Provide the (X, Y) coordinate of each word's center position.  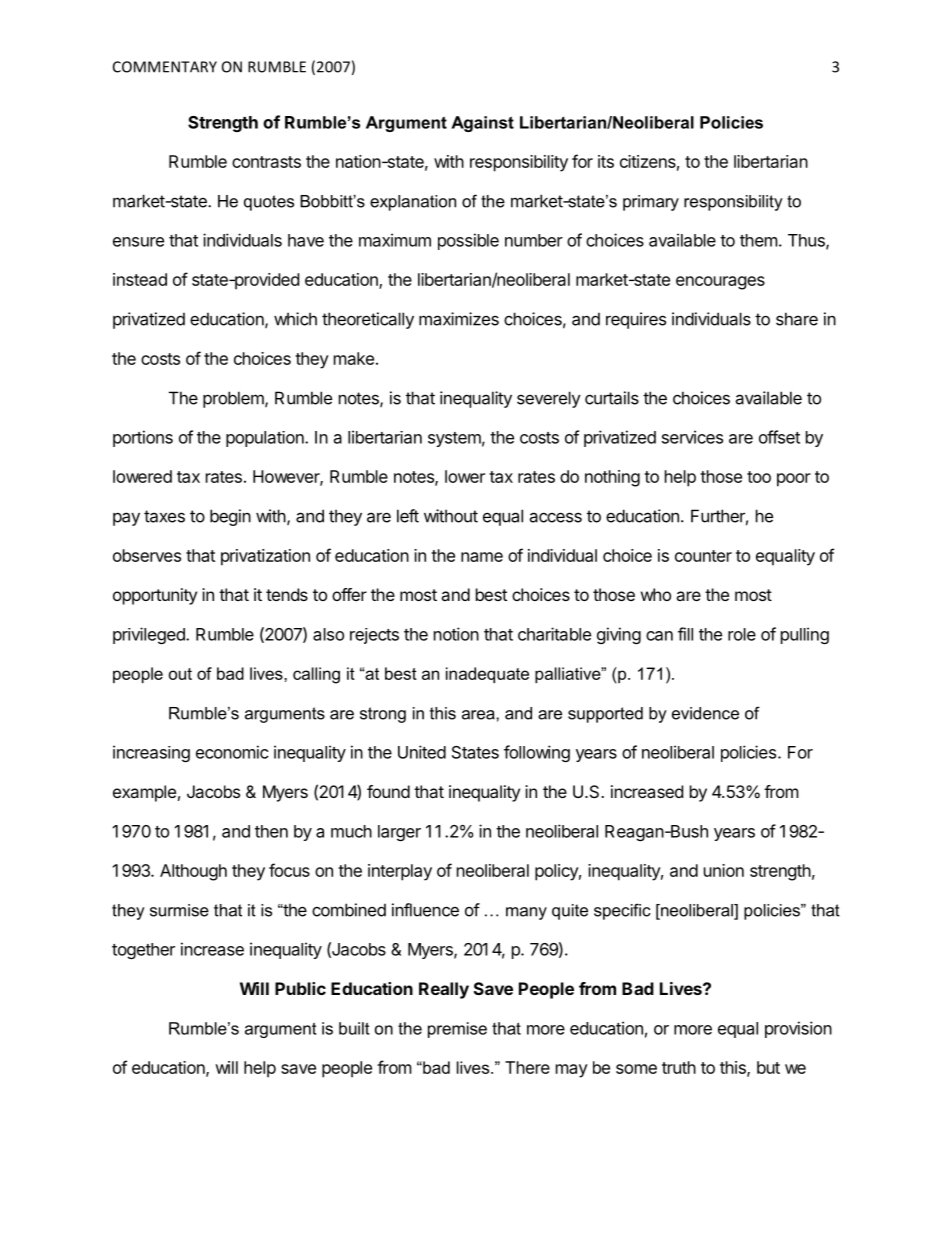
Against (482, 124)
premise (457, 1030)
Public (300, 988)
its (606, 161)
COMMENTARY (165, 67)
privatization (265, 557)
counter (703, 556)
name (482, 557)
